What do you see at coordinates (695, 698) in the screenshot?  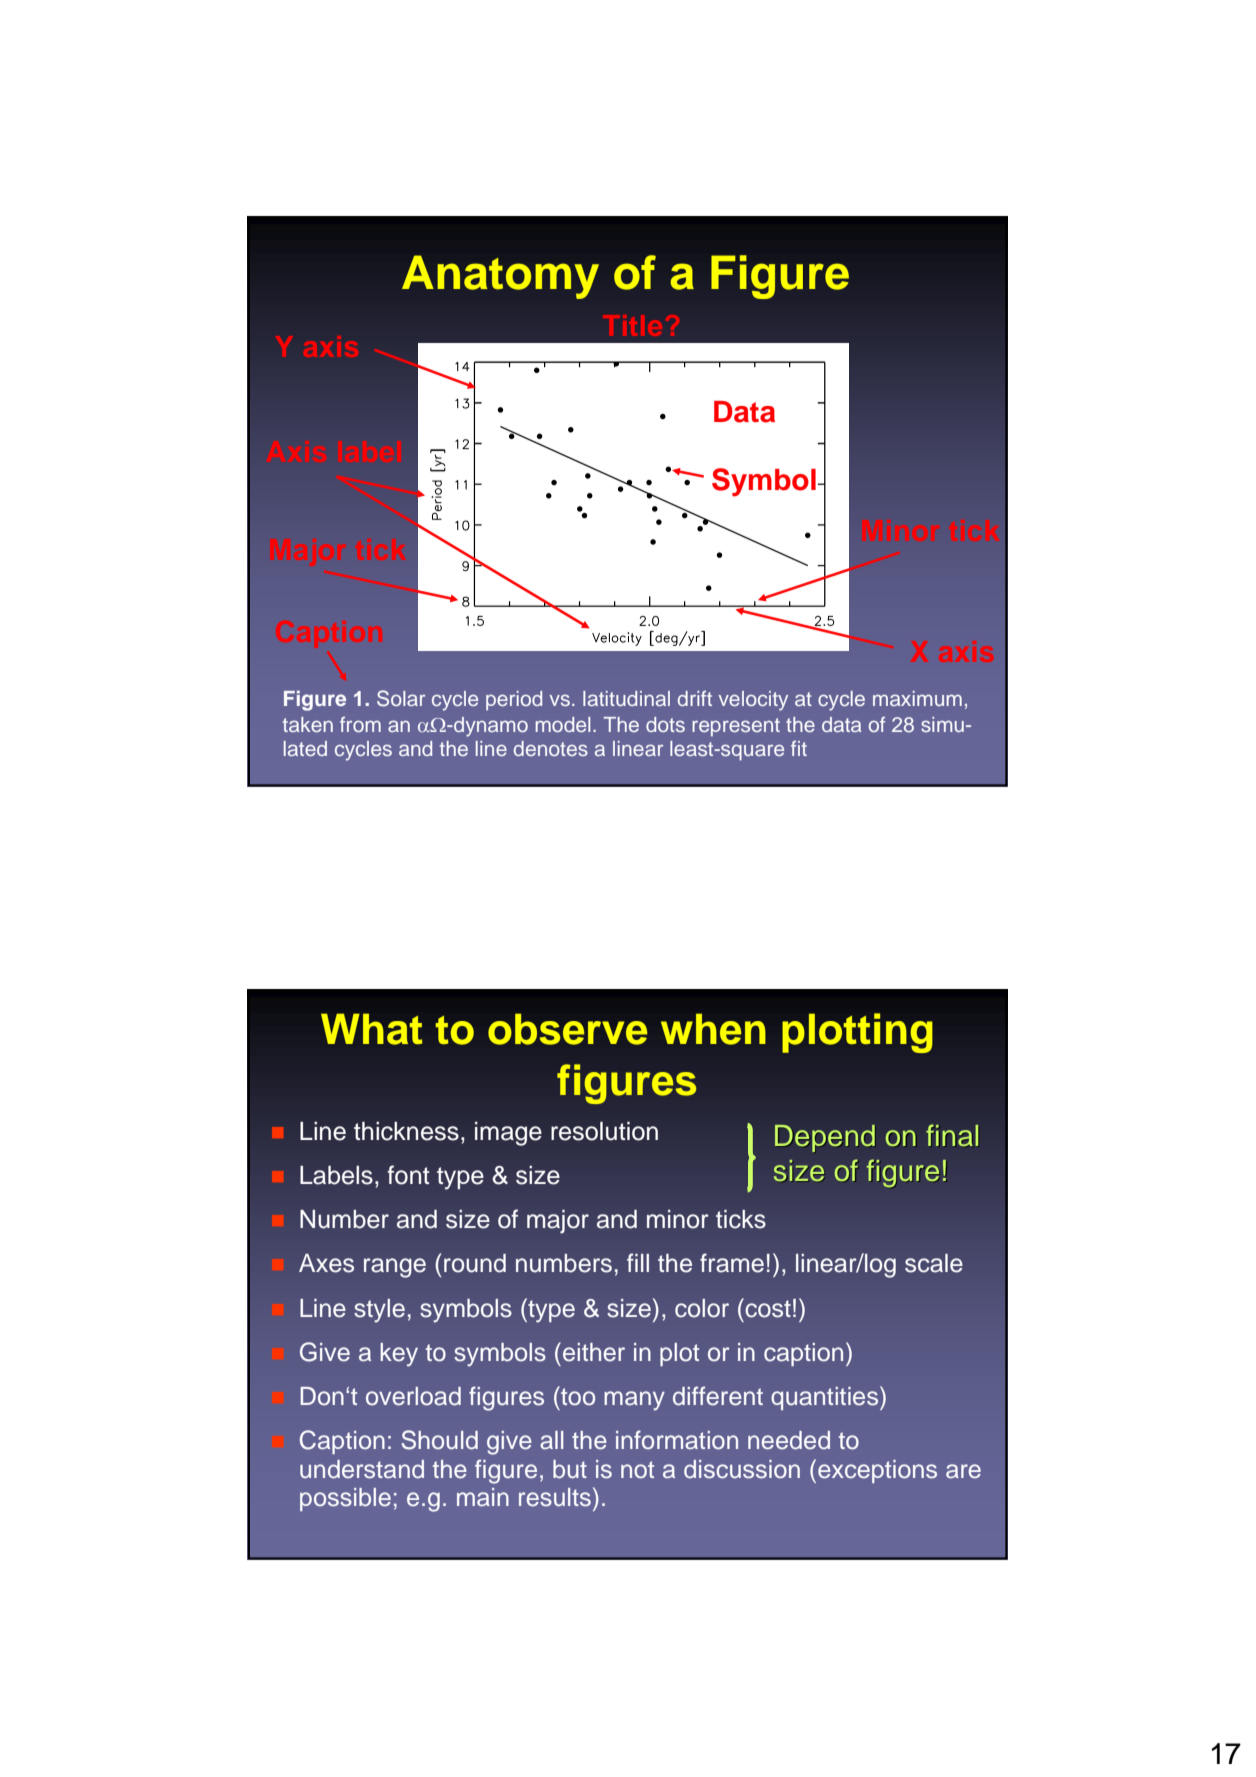 I see `drift` at bounding box center [695, 698].
